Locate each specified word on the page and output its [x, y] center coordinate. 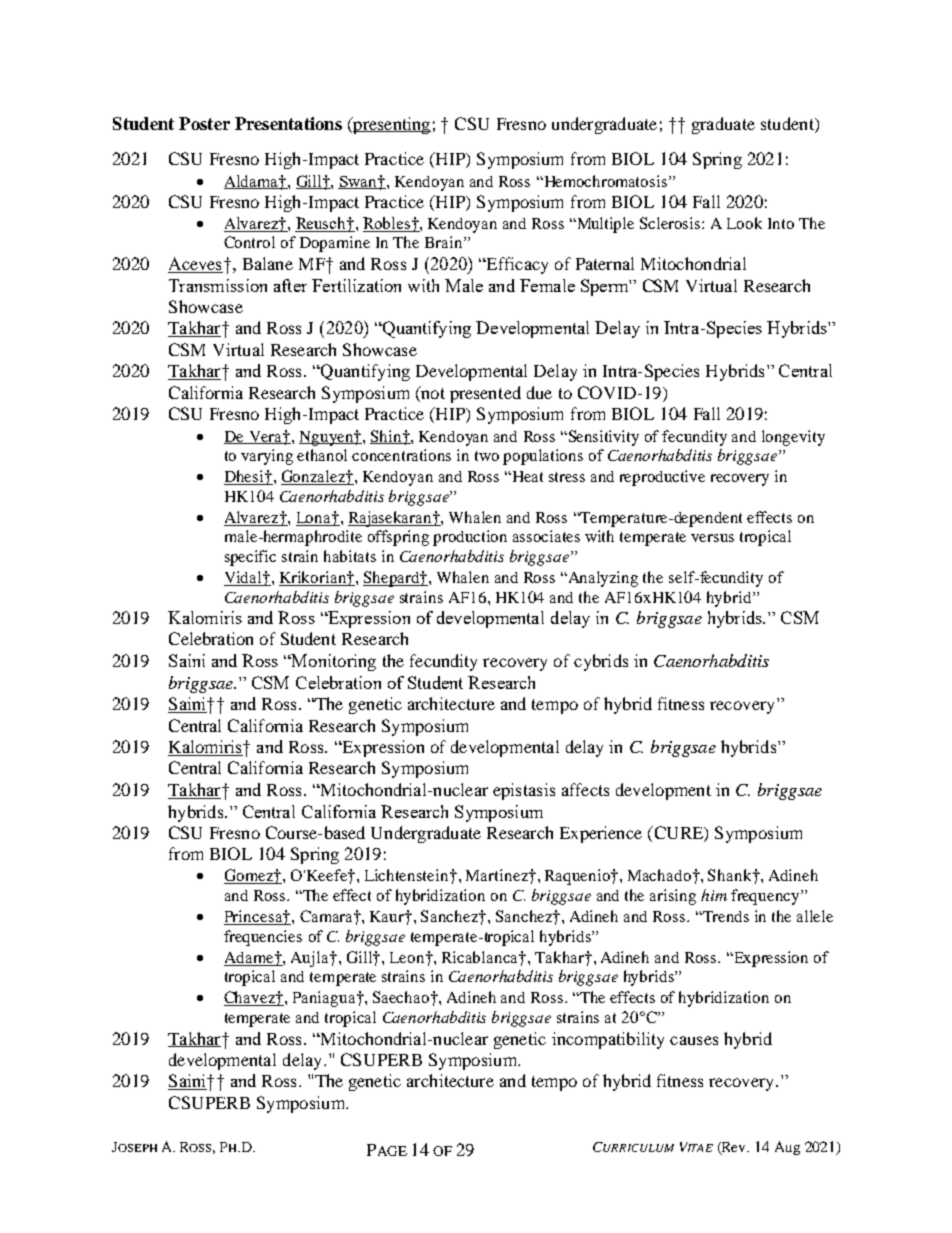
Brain [445, 242]
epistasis [524, 791]
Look [744, 223]
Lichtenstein [408, 875]
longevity [793, 438]
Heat [526, 476]
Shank [731, 875]
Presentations [288, 123]
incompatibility [608, 1040]
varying [267, 457]
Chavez [251, 998]
